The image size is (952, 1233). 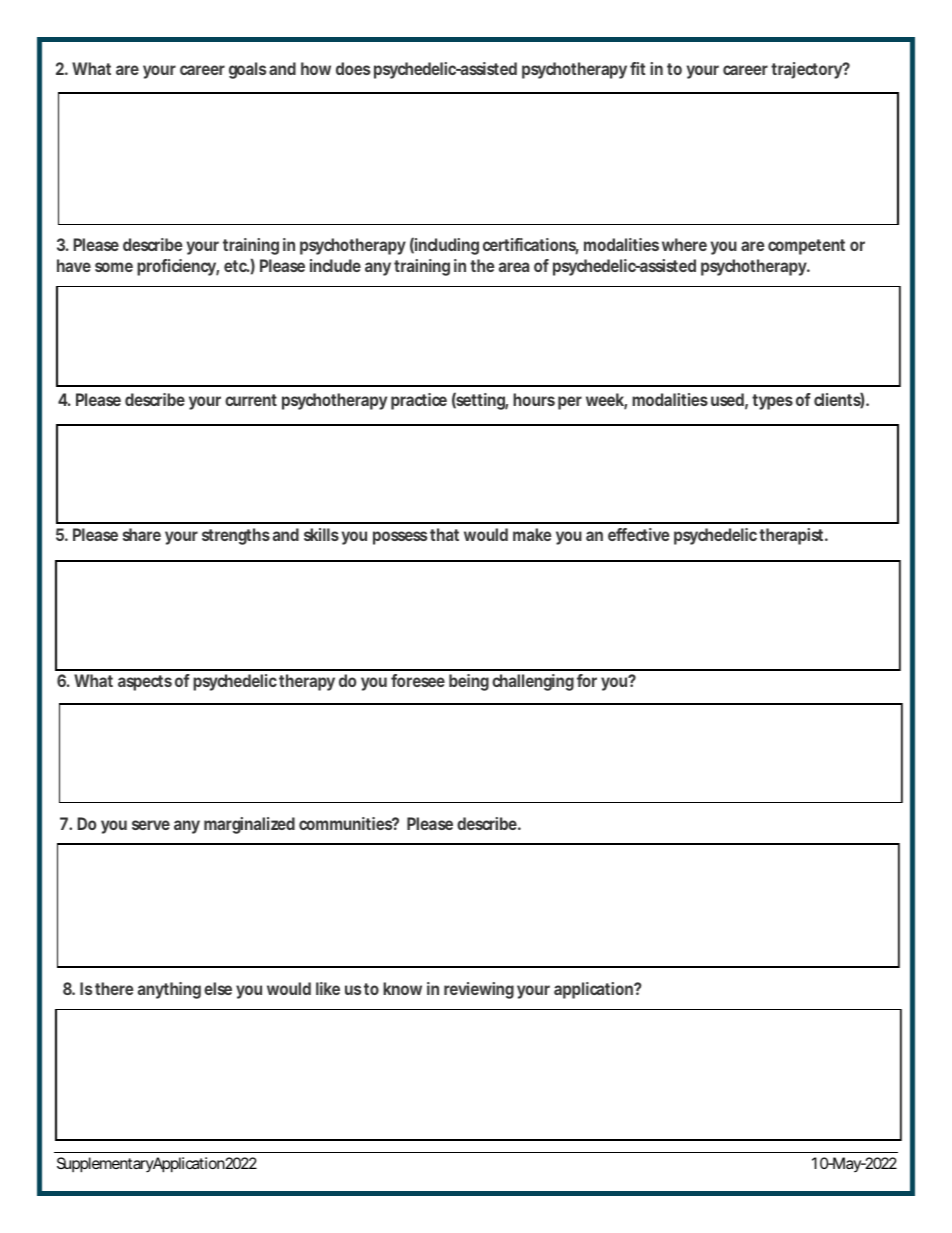 I want to click on aspects, so click(x=145, y=683).
